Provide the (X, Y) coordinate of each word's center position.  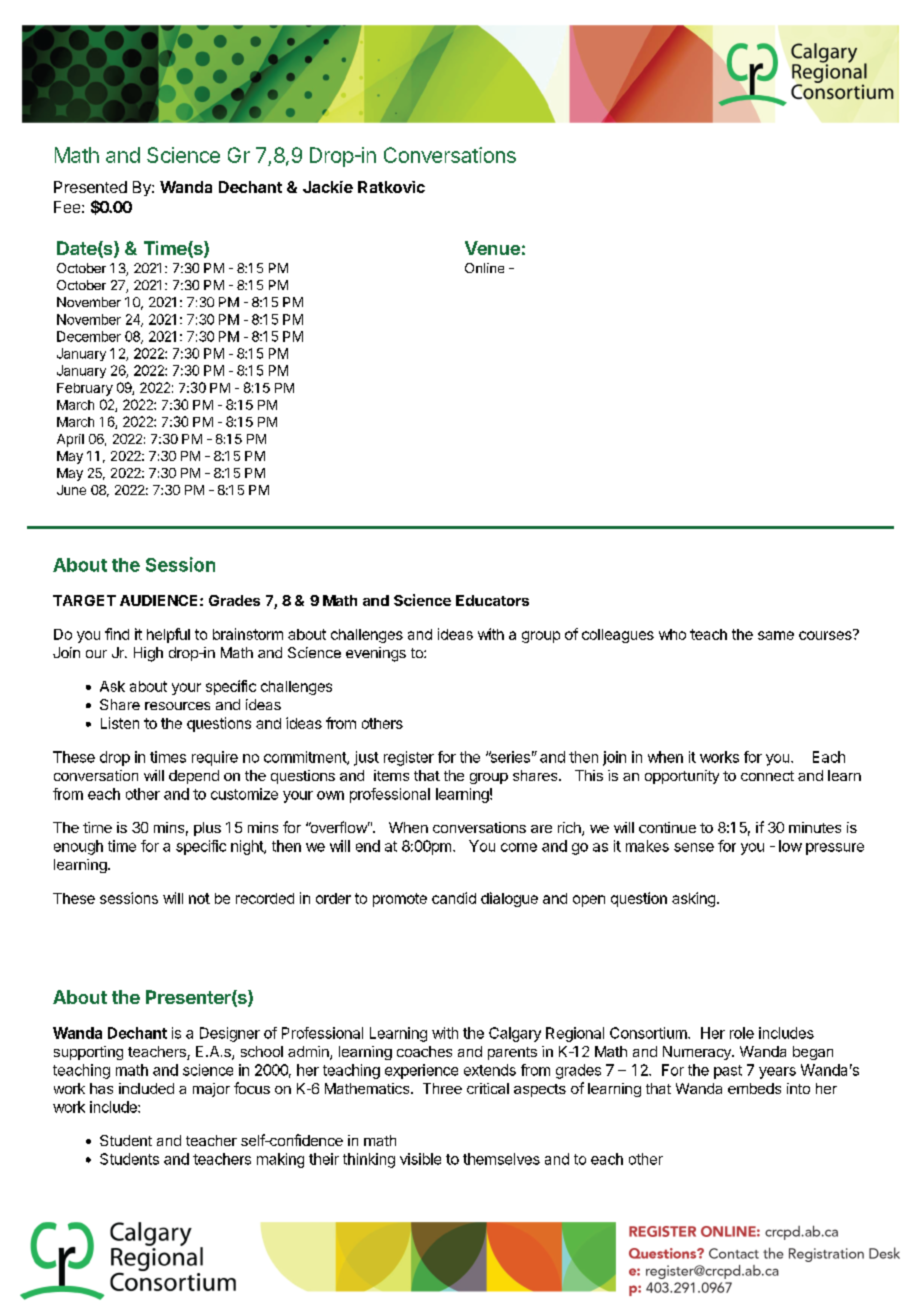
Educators (492, 600)
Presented (90, 187)
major (211, 1090)
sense (694, 847)
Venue (492, 248)
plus (207, 829)
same (776, 635)
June (71, 490)
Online (484, 268)
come (519, 847)
